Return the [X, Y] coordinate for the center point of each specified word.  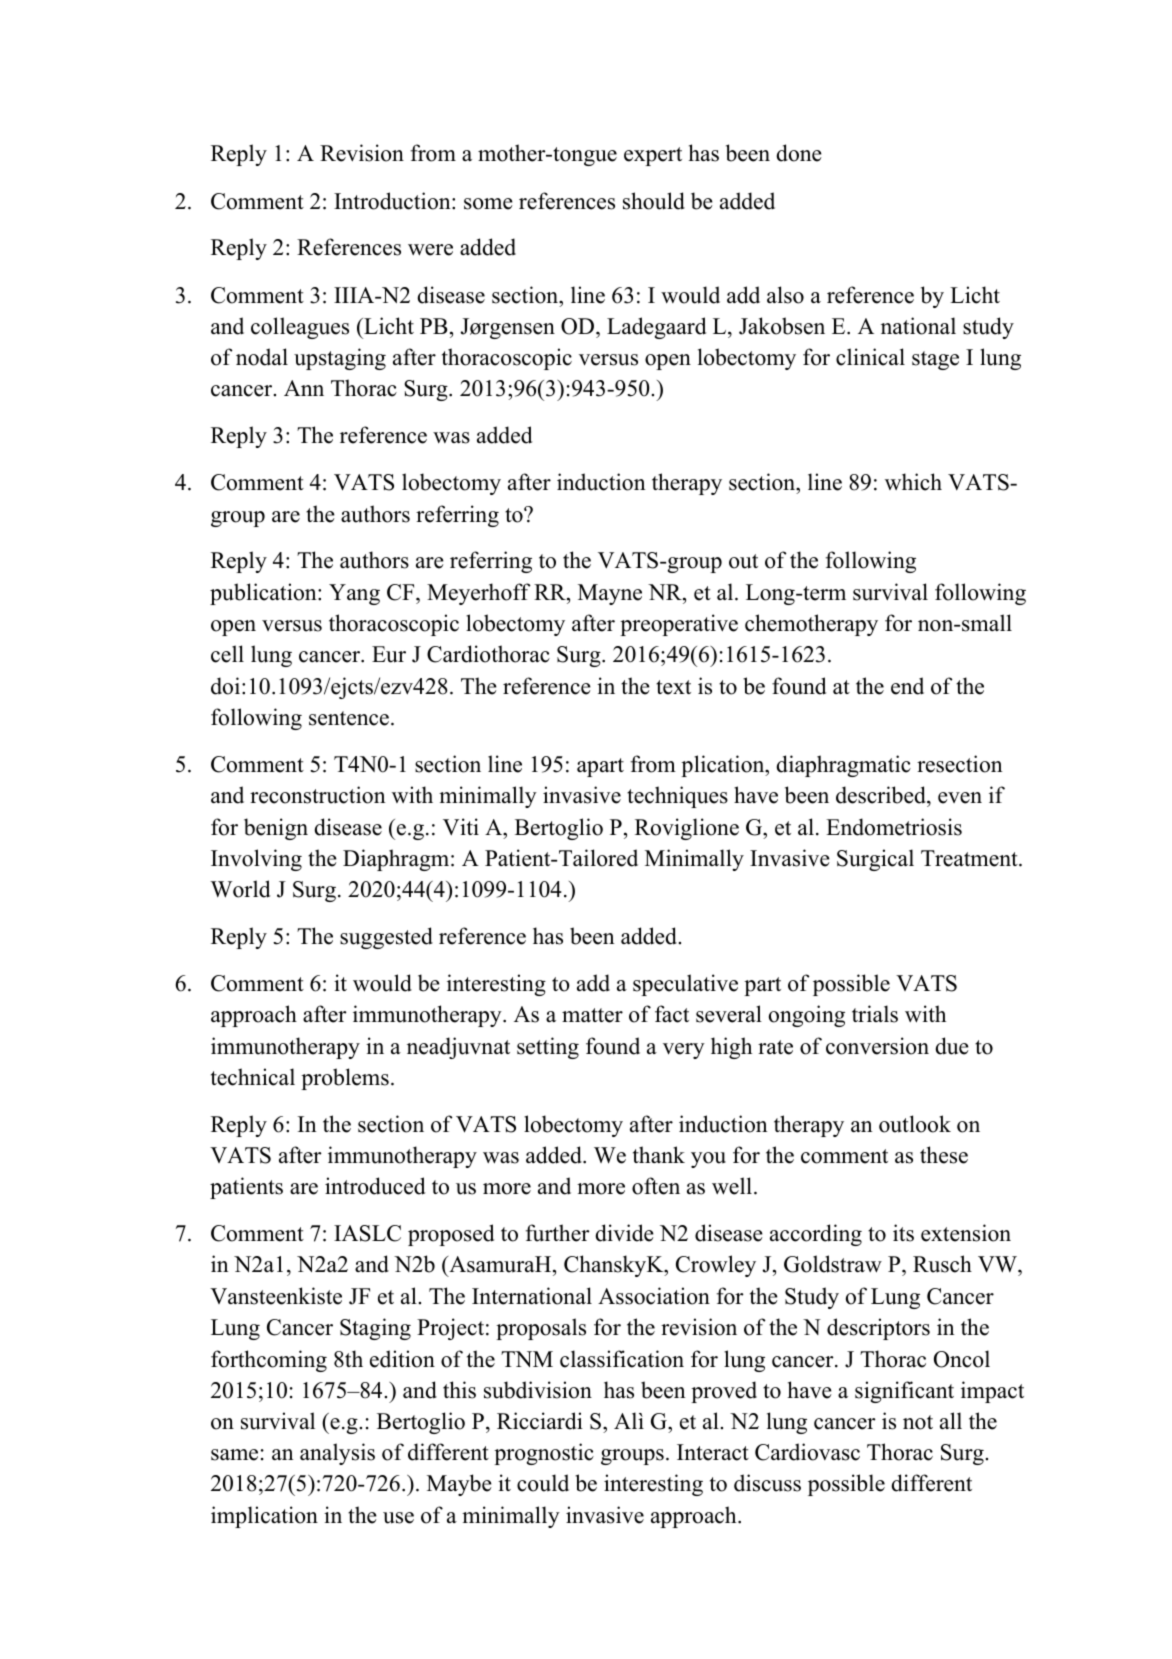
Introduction [393, 201]
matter [592, 1015]
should [654, 201]
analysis [337, 1454]
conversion [877, 1046]
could [543, 1483]
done [799, 153]
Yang [354, 594]
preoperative [679, 625]
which [913, 482]
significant [904, 1392]
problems [345, 1079]
